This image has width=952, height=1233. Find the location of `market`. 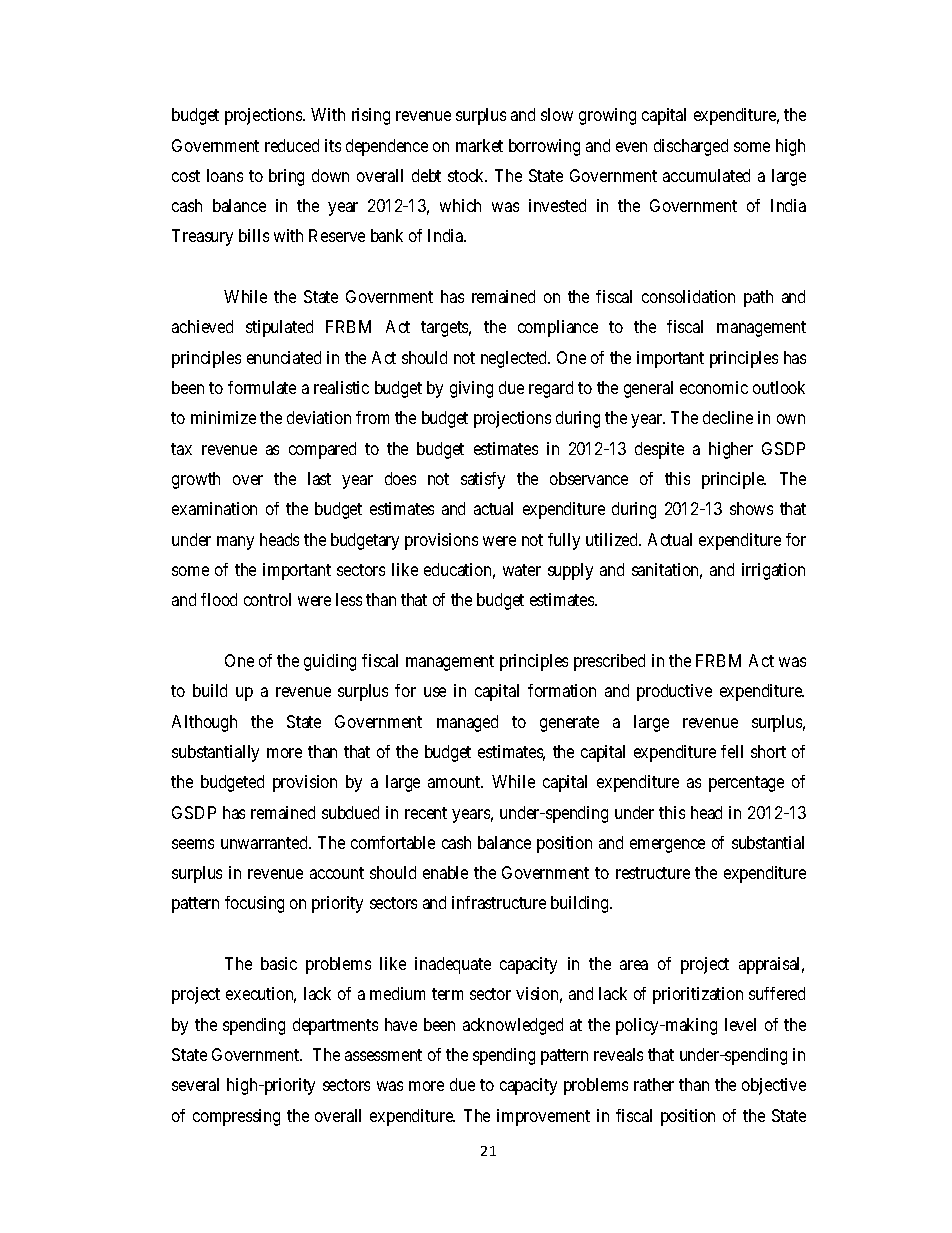

market is located at coordinates (479, 145).
